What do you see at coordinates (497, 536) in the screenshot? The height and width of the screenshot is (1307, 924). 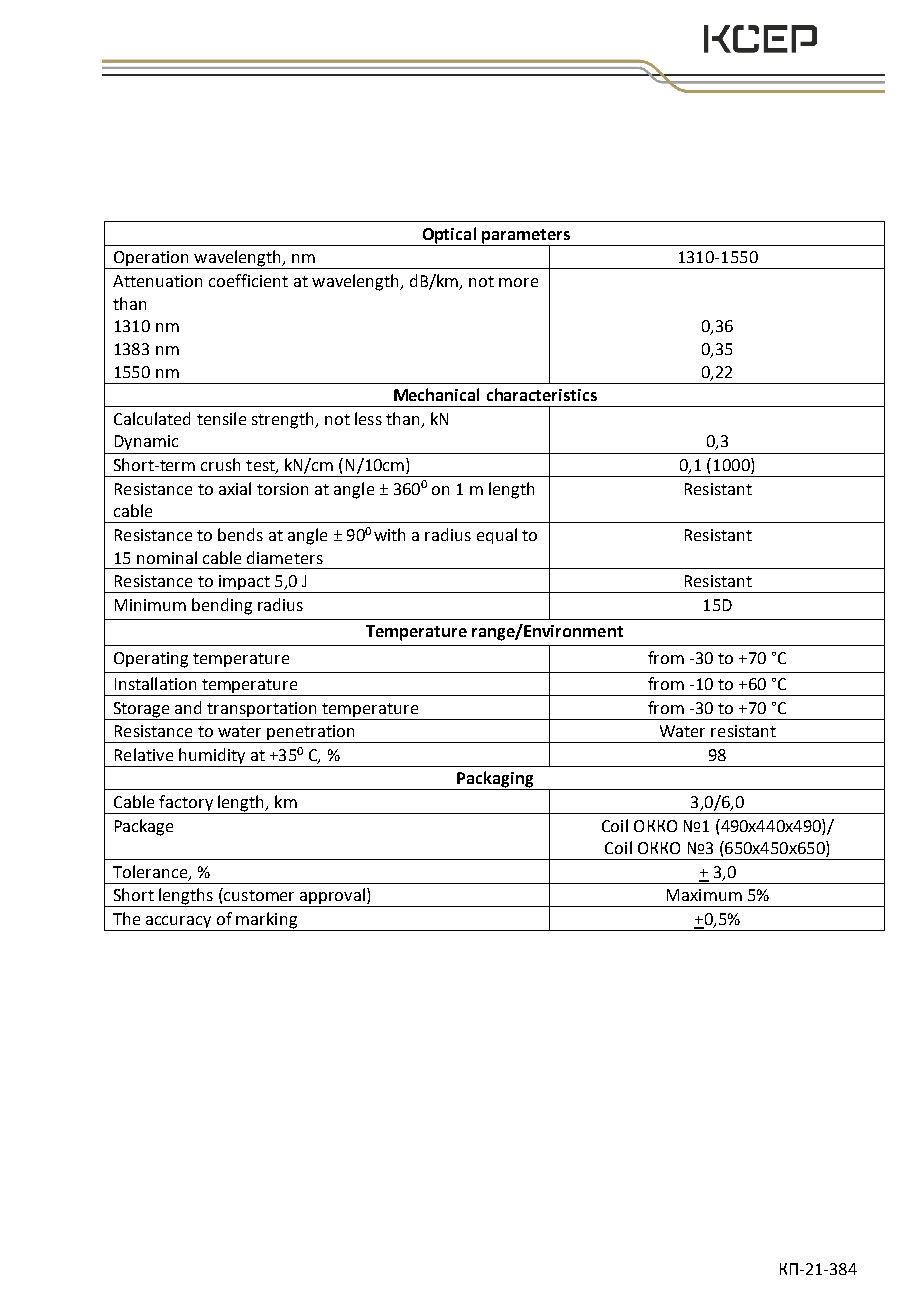 I see `equal` at bounding box center [497, 536].
